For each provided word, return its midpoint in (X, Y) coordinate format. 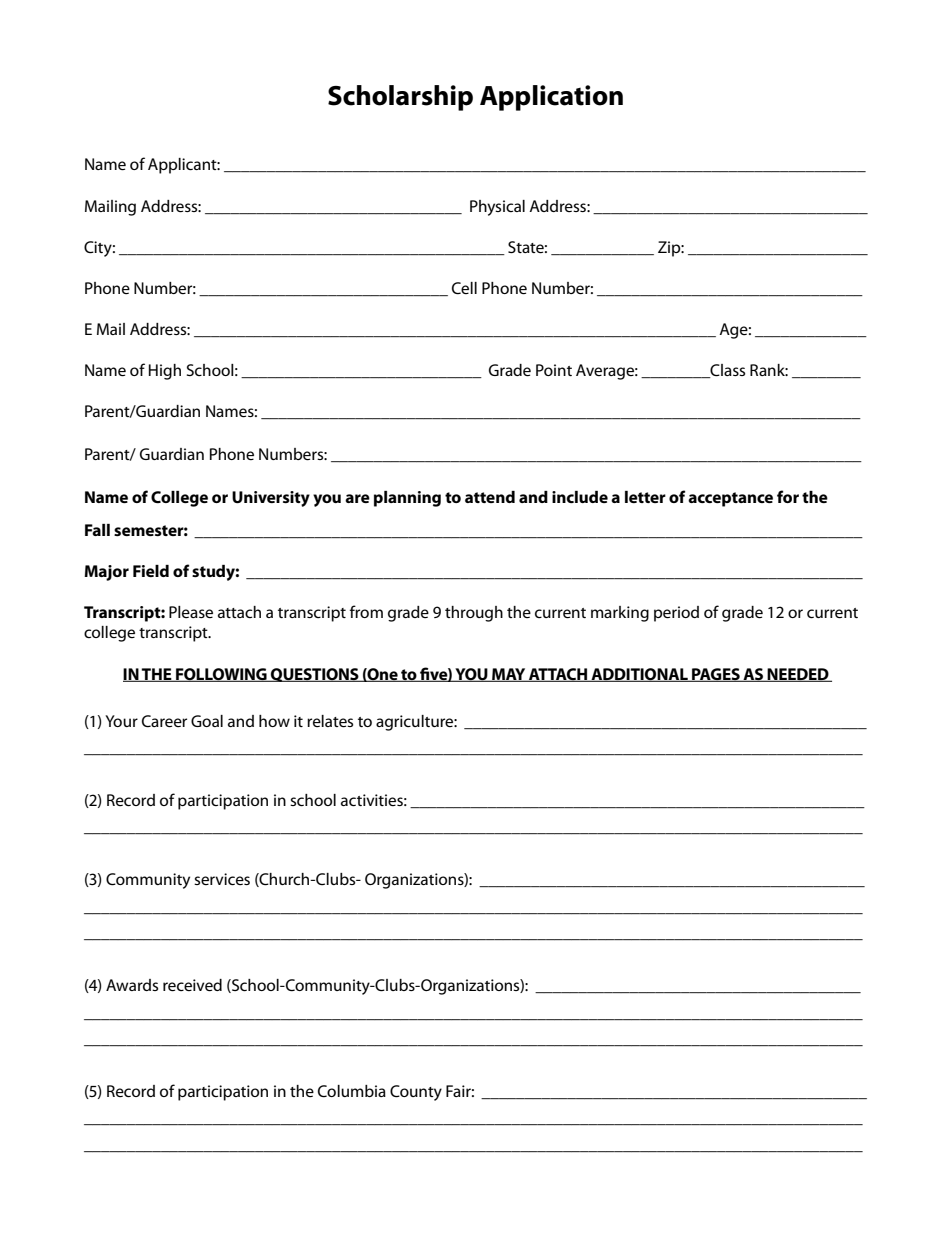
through (474, 614)
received (192, 985)
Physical (497, 208)
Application (551, 98)
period (676, 614)
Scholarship (400, 98)
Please (191, 612)
